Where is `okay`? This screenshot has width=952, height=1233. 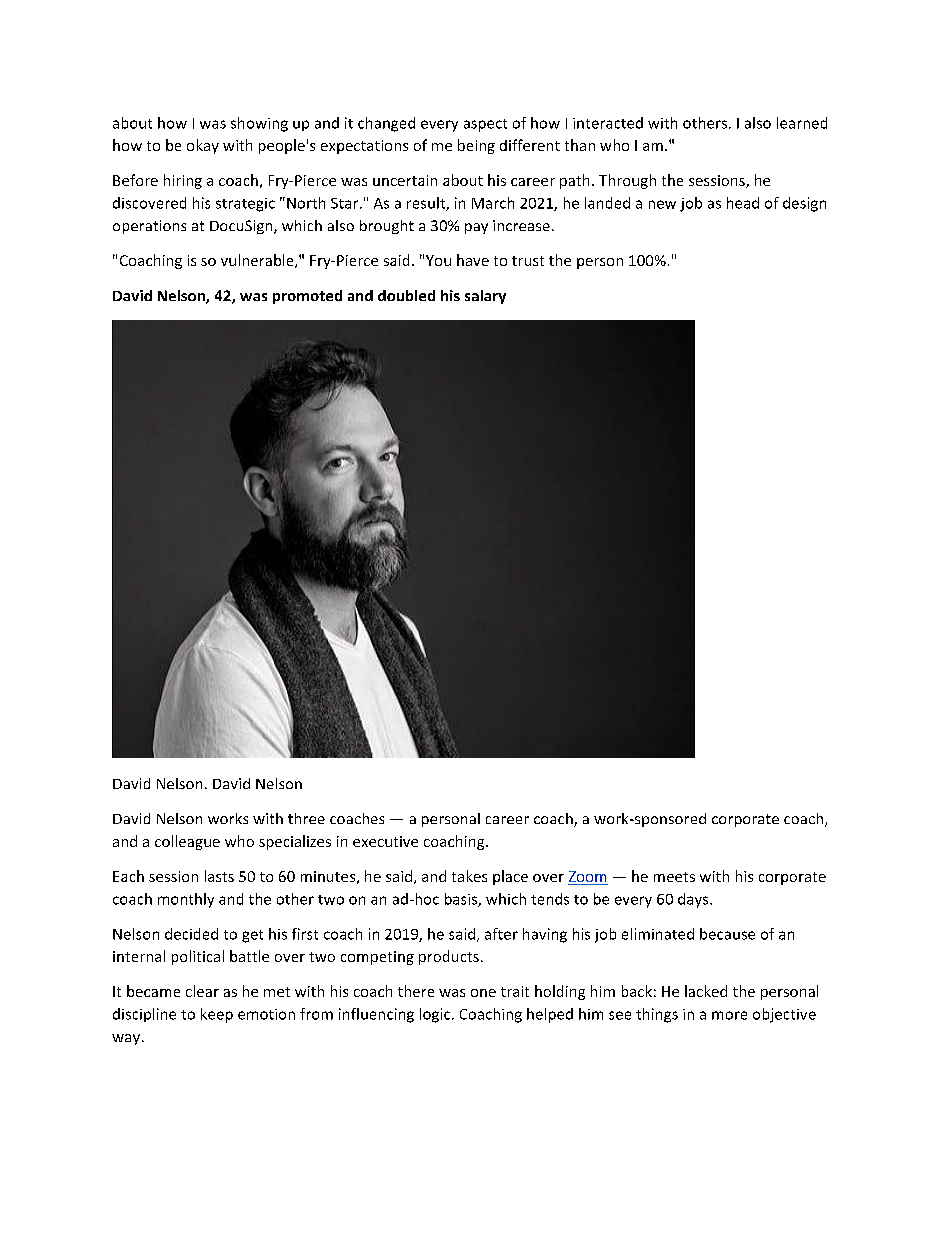
okay is located at coordinates (203, 146).
